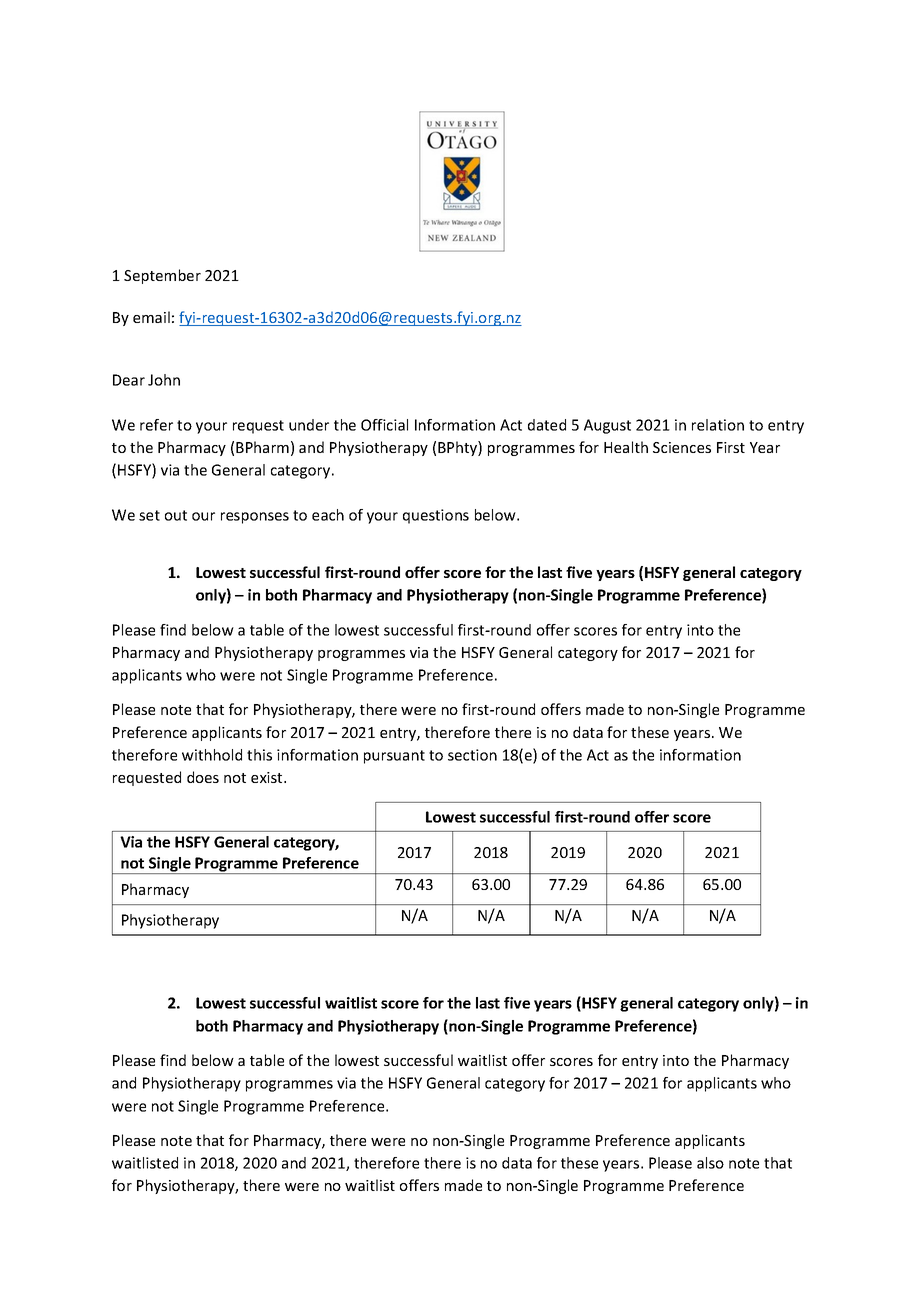 The height and width of the screenshot is (1308, 924). What do you see at coordinates (436, 516) in the screenshot?
I see `questions` at bounding box center [436, 516].
